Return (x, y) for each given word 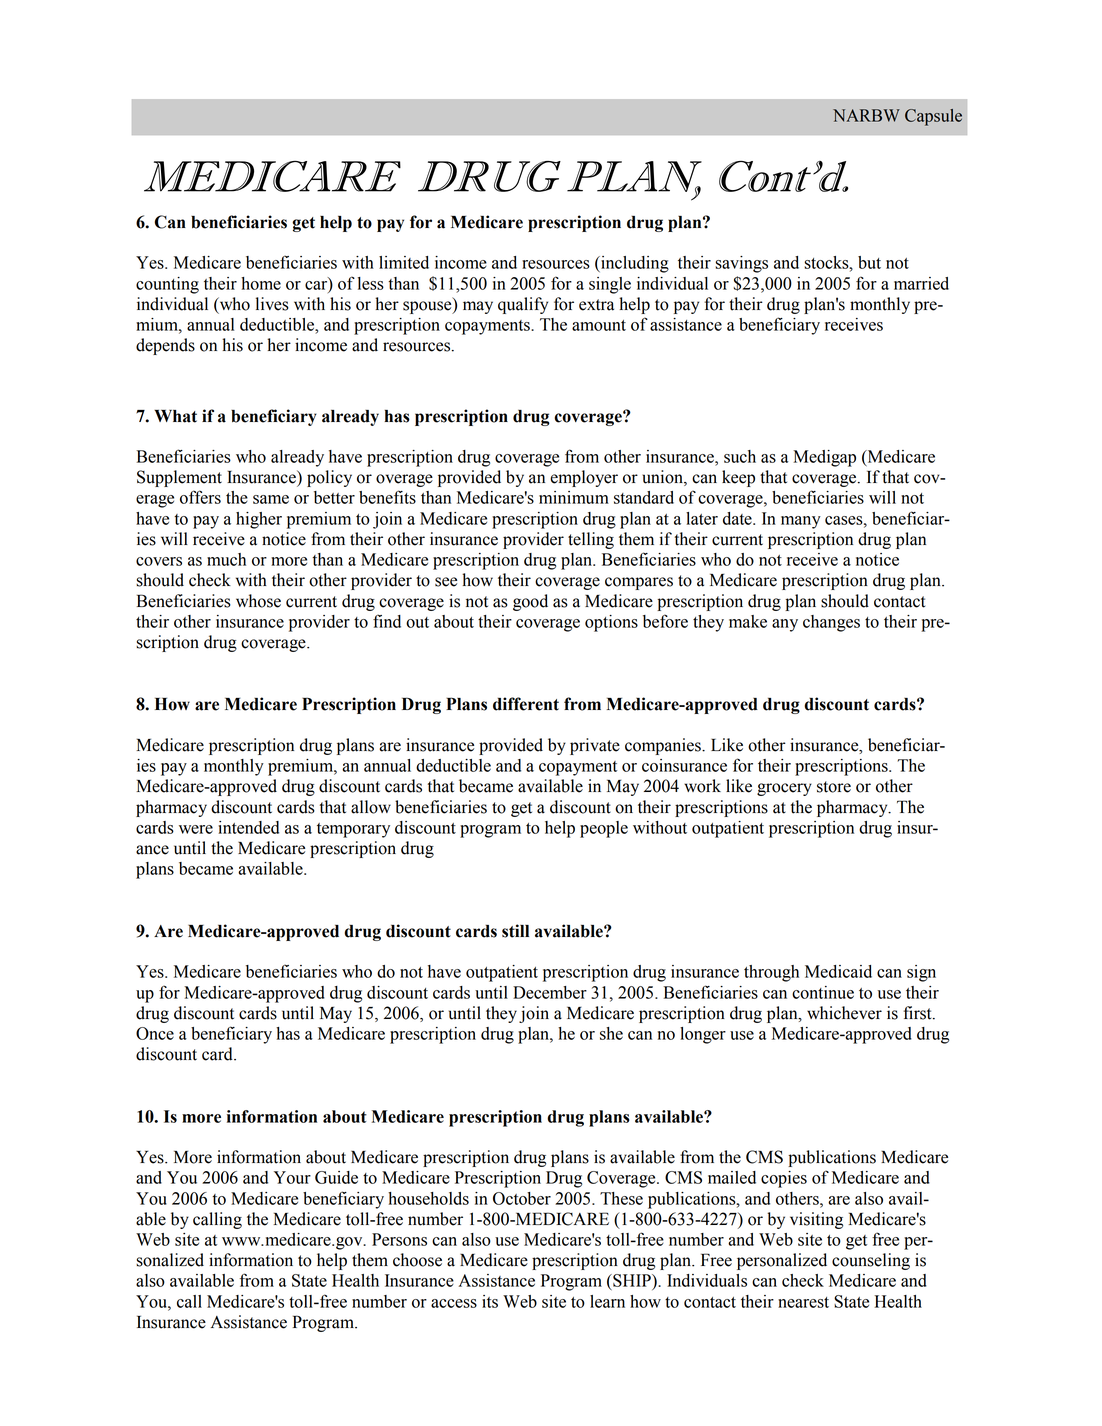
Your (292, 1177)
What (175, 416)
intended (248, 827)
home (261, 283)
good (530, 602)
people (604, 829)
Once (155, 1033)
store (834, 787)
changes (831, 623)
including (634, 264)
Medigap (824, 458)
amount (599, 325)
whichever (844, 1013)
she (611, 1033)
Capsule (933, 117)
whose (258, 601)
